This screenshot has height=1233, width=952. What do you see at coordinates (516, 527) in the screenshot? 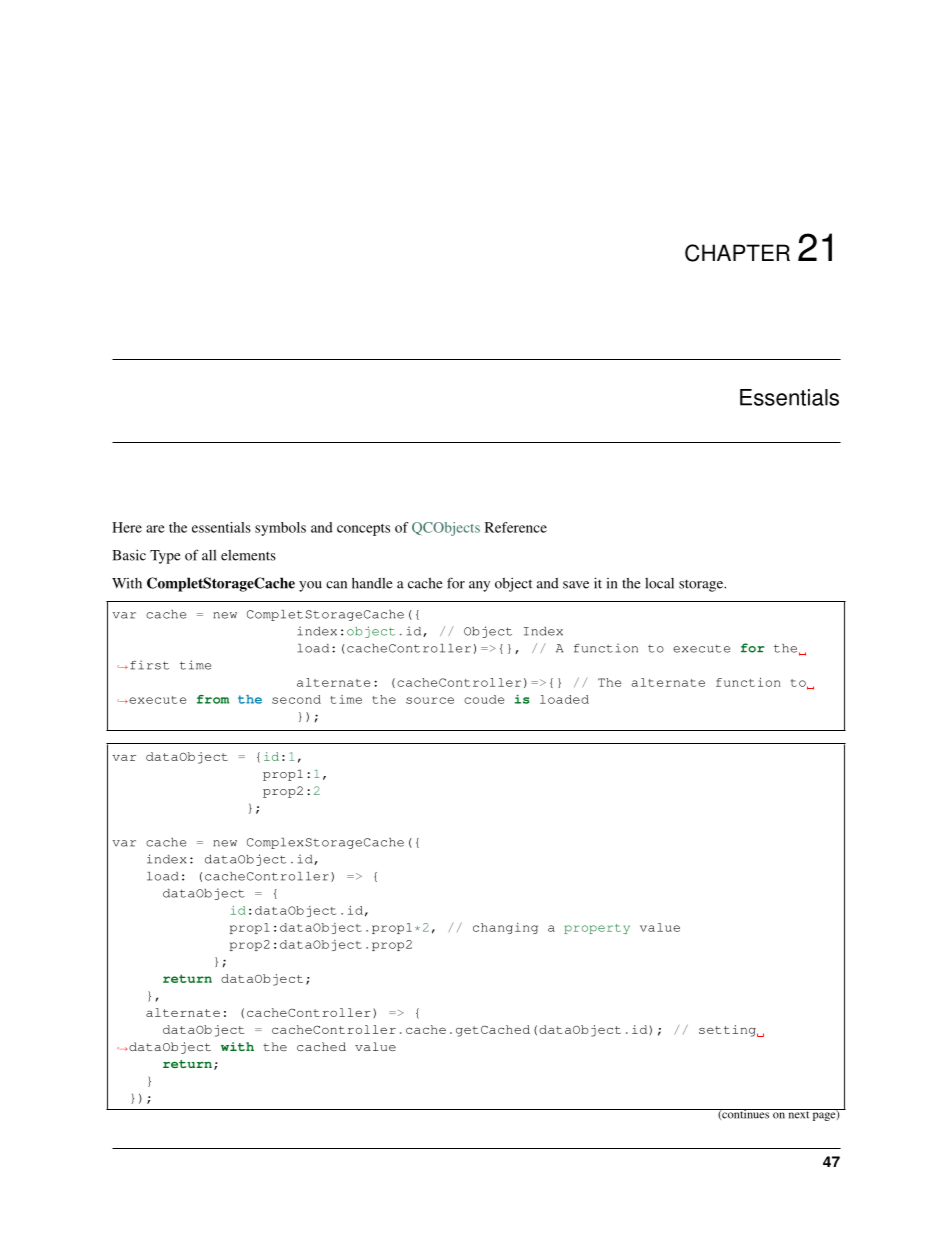
I see `Reference` at bounding box center [516, 527].
